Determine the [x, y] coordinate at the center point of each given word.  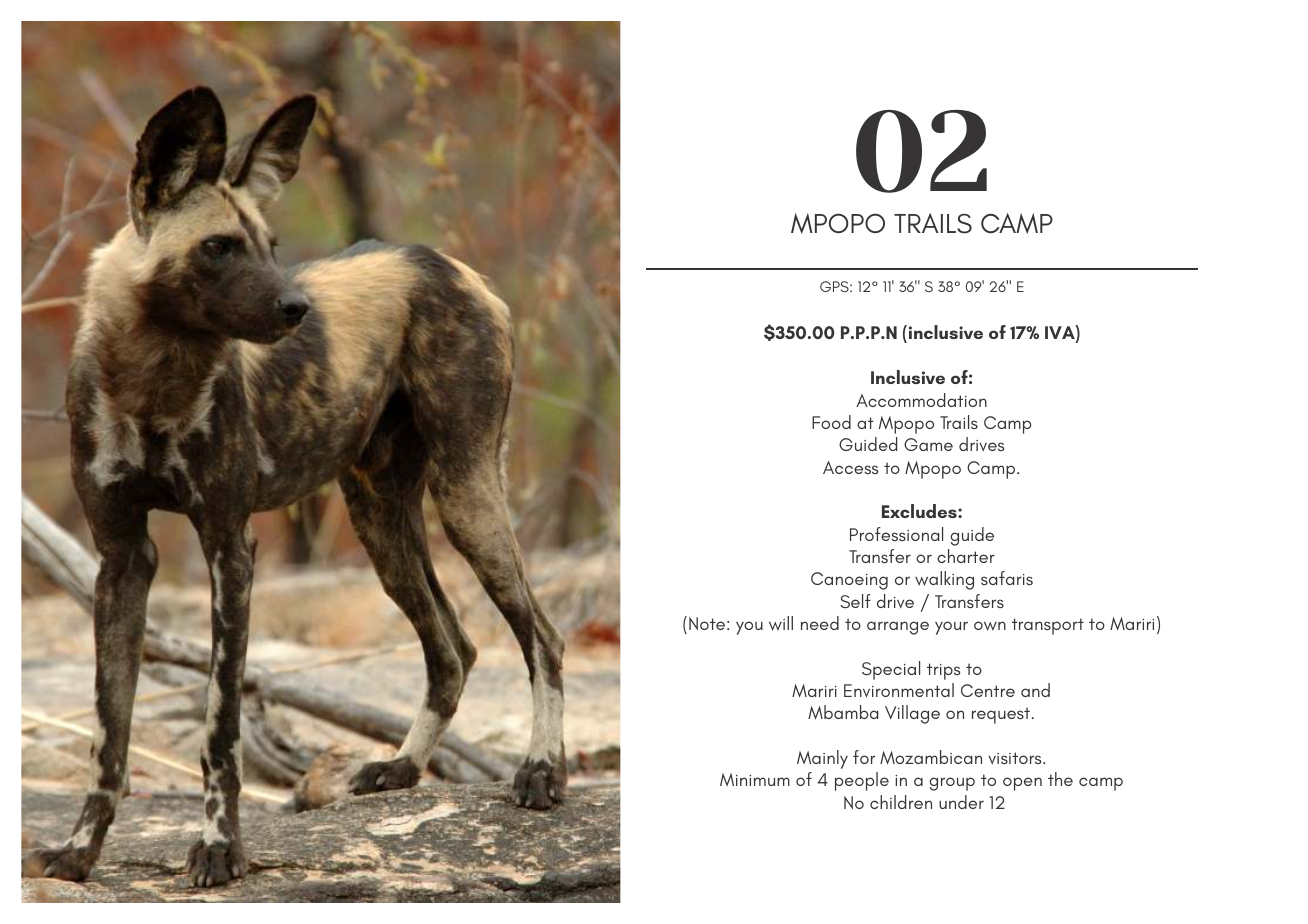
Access [850, 467]
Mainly [822, 759]
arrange [898, 628]
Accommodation [921, 400]
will [781, 623]
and [1035, 690]
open [1022, 784]
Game [928, 444]
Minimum [755, 779]
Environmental [899, 690]
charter [966, 556]
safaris [1007, 578]
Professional [896, 534]
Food [831, 422]
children [901, 802]
